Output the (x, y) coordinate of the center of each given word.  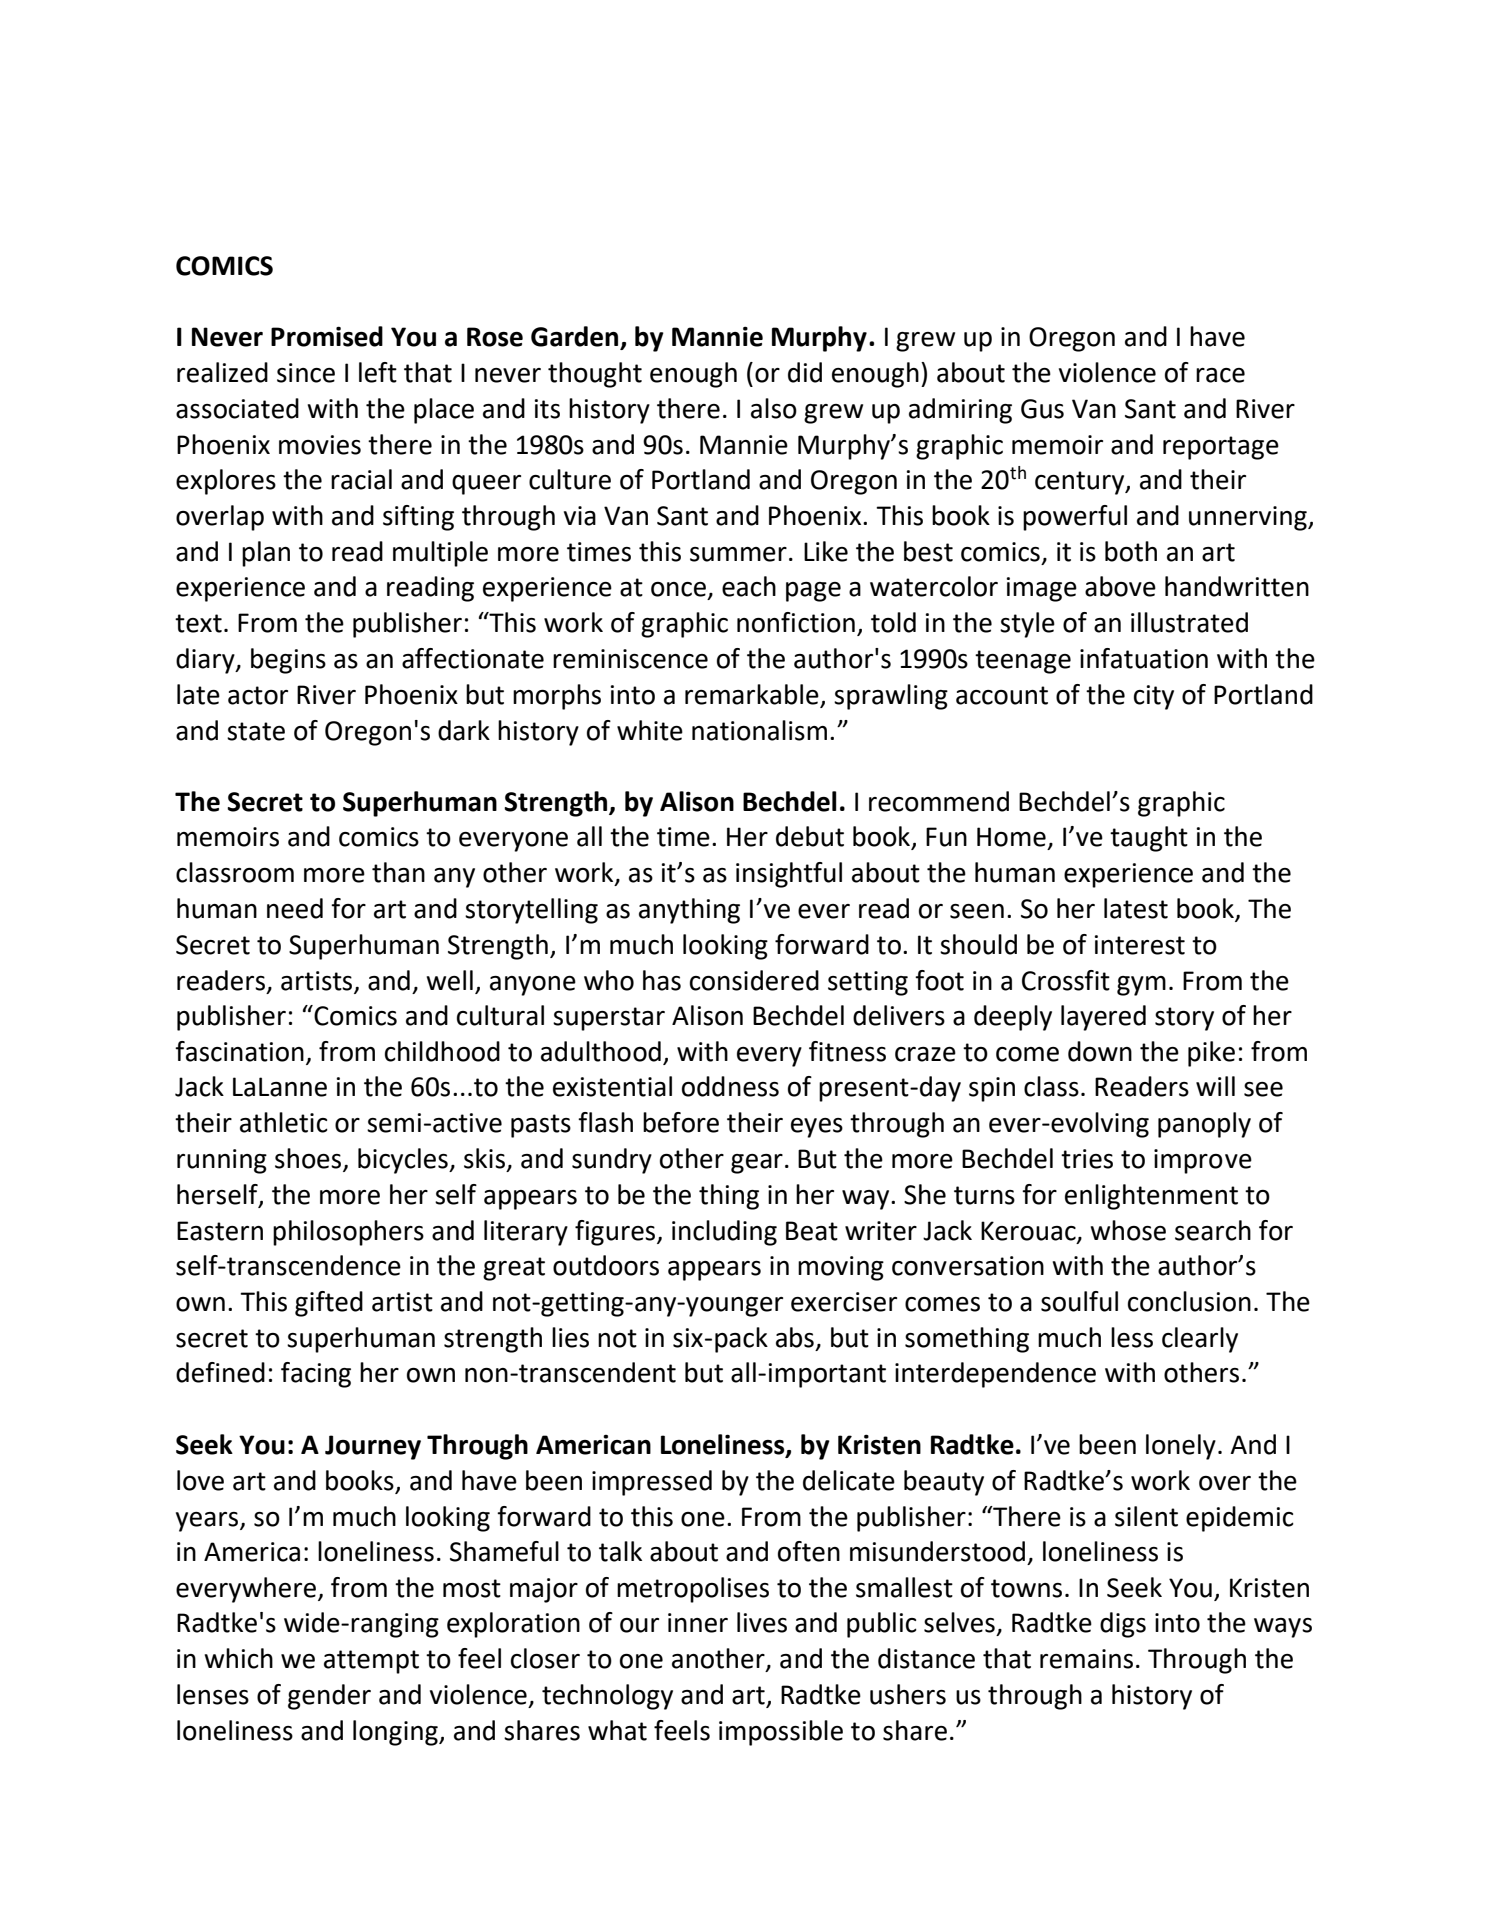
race (1220, 375)
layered (1103, 1018)
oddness (730, 1086)
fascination (239, 1051)
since (306, 373)
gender (329, 1697)
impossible (781, 1733)
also (774, 408)
